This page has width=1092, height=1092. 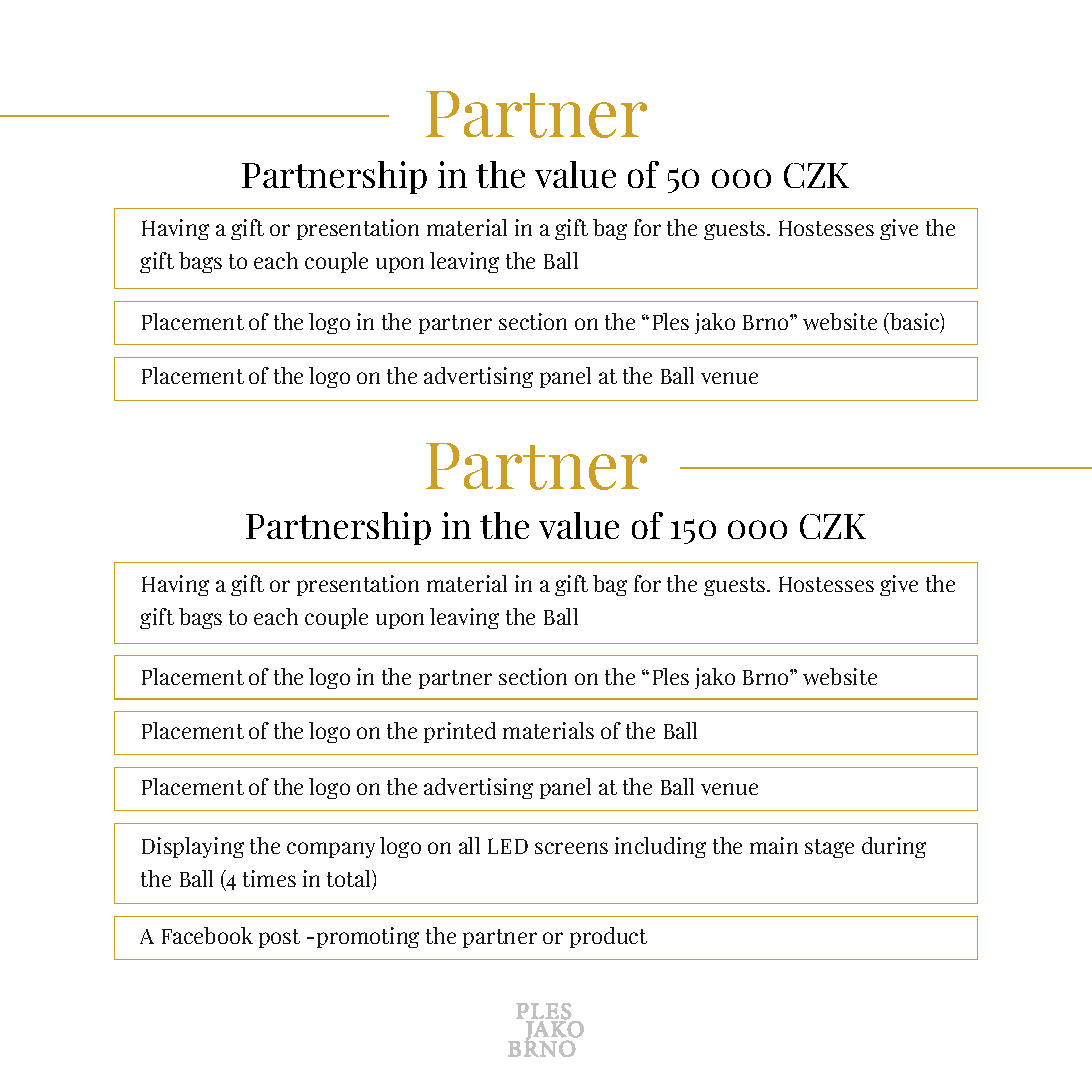 I want to click on screens, so click(x=571, y=848).
